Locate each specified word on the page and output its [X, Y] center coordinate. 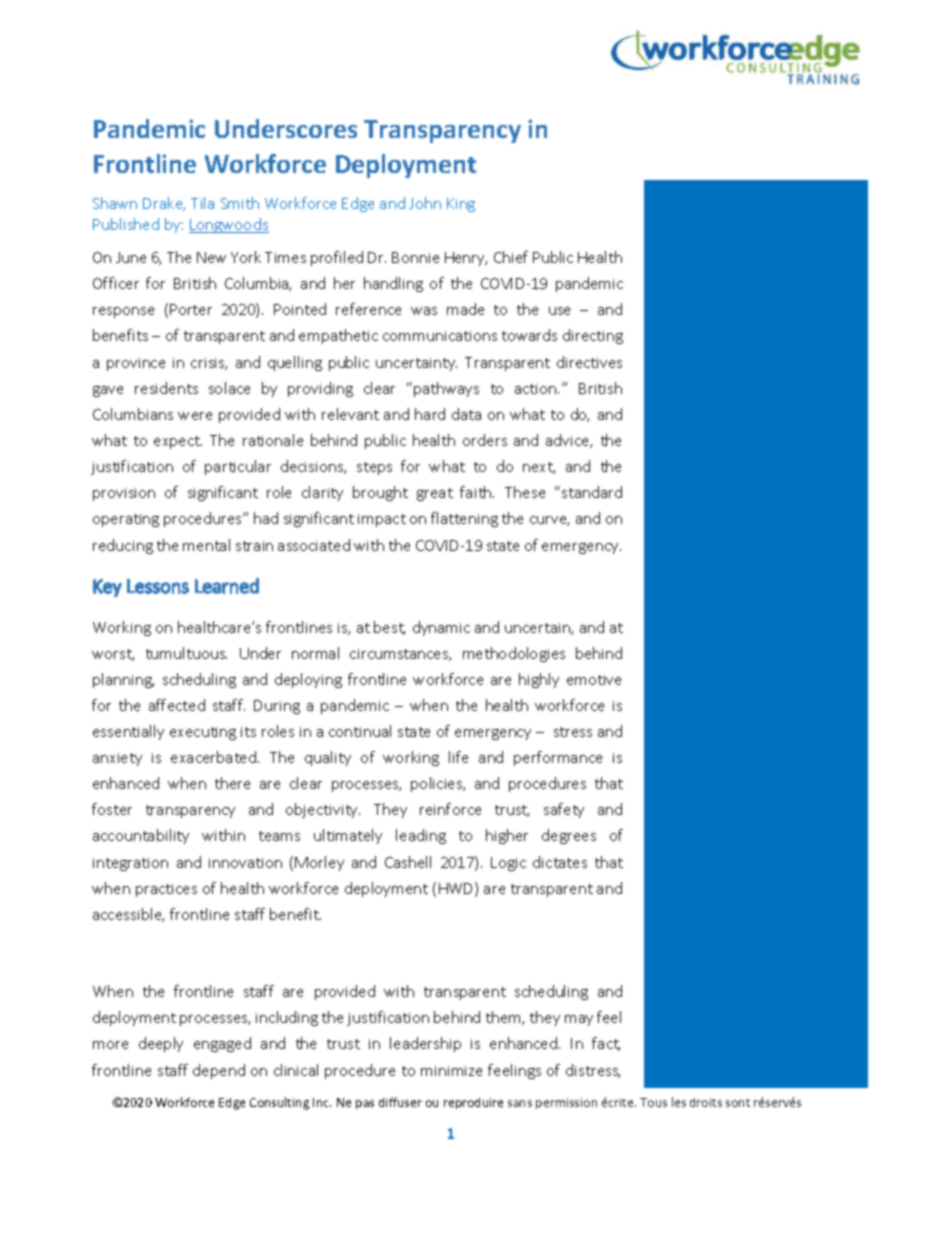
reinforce [450, 809]
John [425, 203]
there [232, 783]
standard [592, 492]
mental [206, 545]
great [435, 494]
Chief [511, 257]
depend [219, 1071]
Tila [202, 203]
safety [564, 810]
